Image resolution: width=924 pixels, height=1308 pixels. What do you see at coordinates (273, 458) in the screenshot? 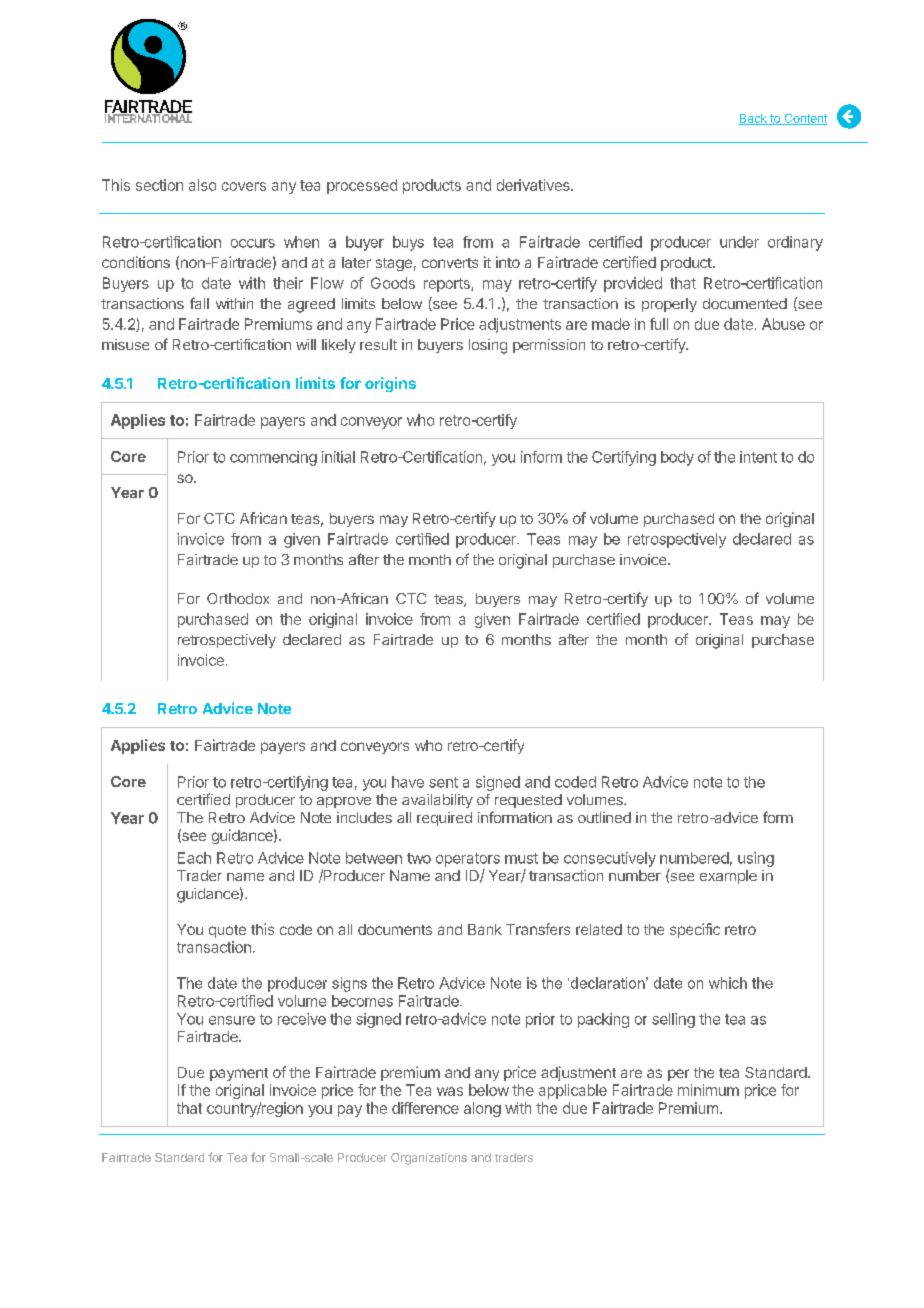
I see `commencing` at bounding box center [273, 458].
